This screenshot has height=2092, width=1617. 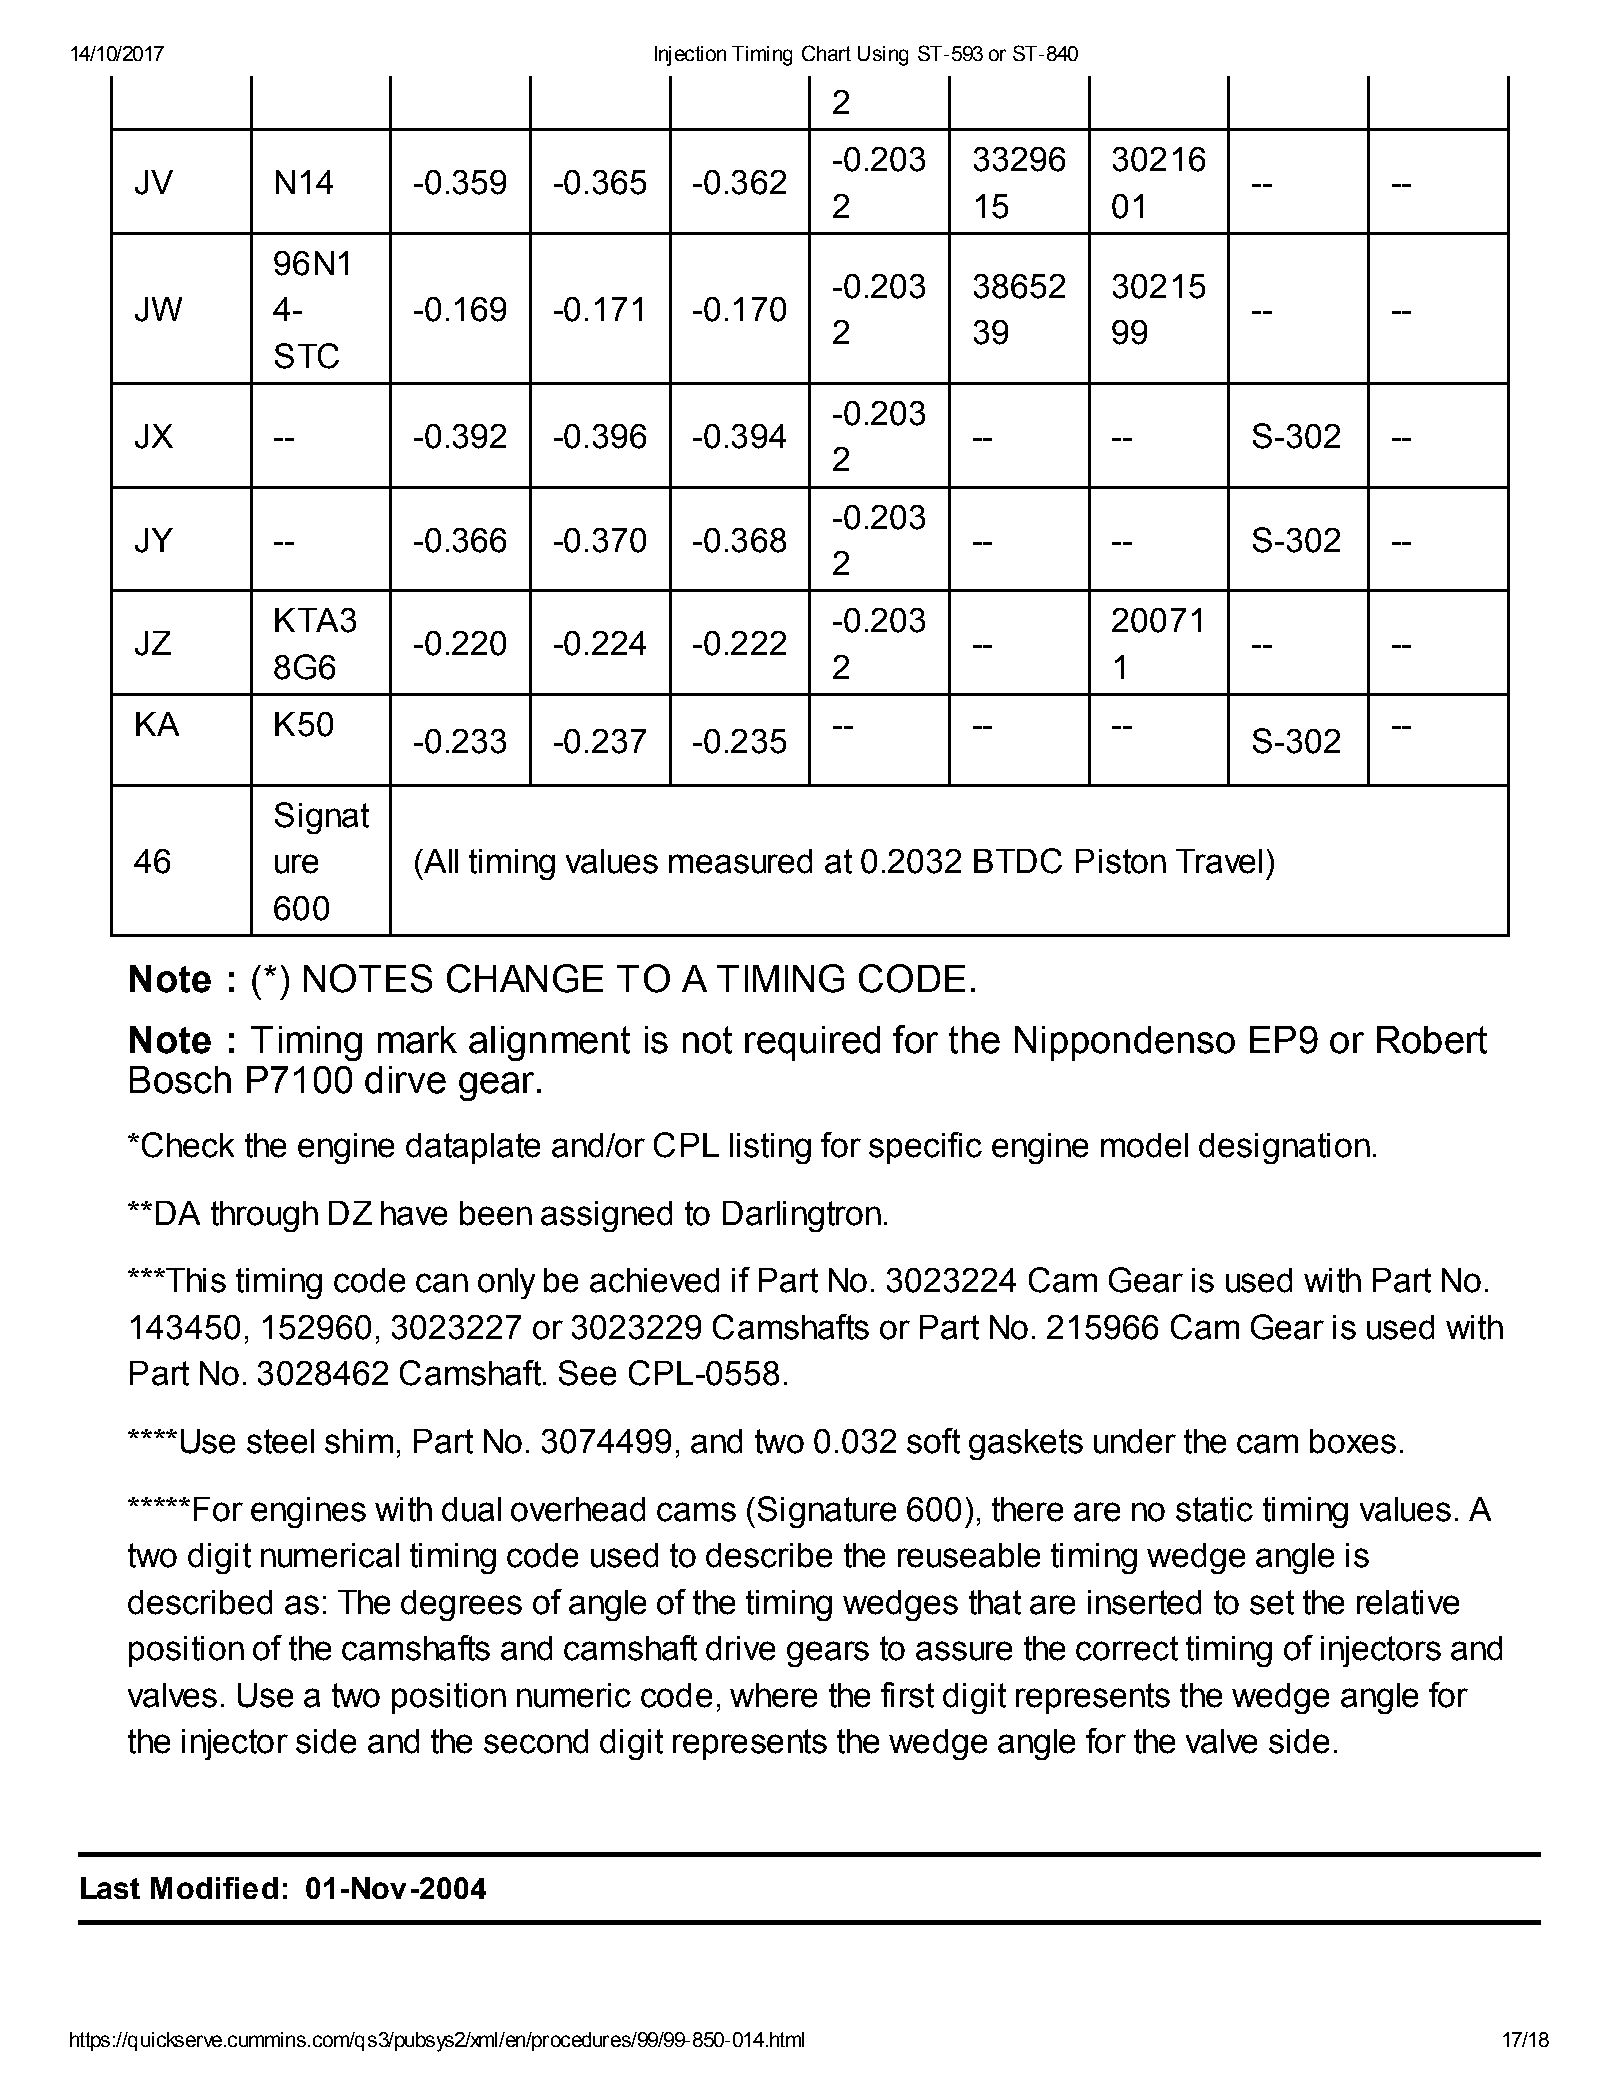 What do you see at coordinates (690, 56) in the screenshot?
I see `Injection` at bounding box center [690, 56].
